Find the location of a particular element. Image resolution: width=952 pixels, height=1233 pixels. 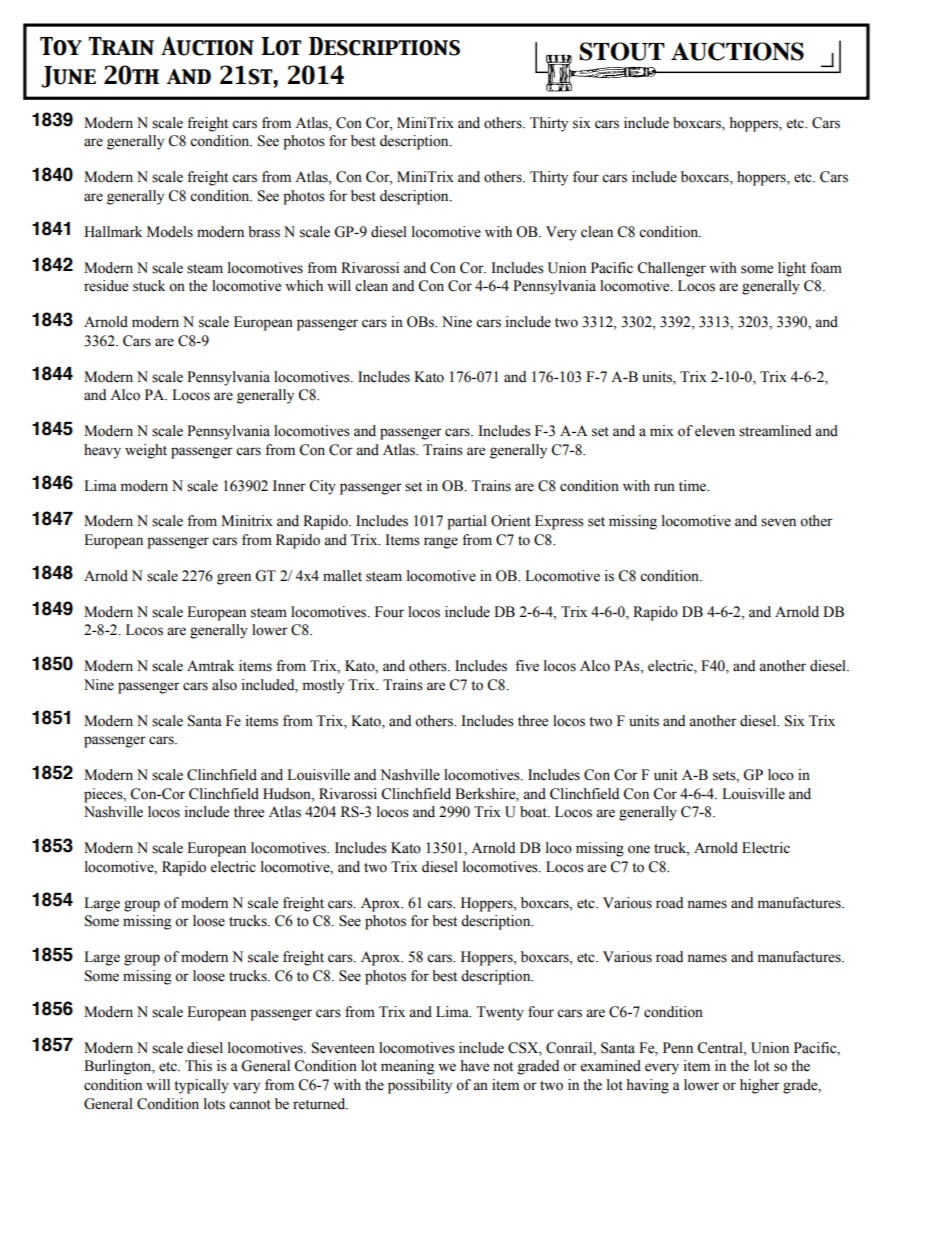

light is located at coordinates (792, 269).
